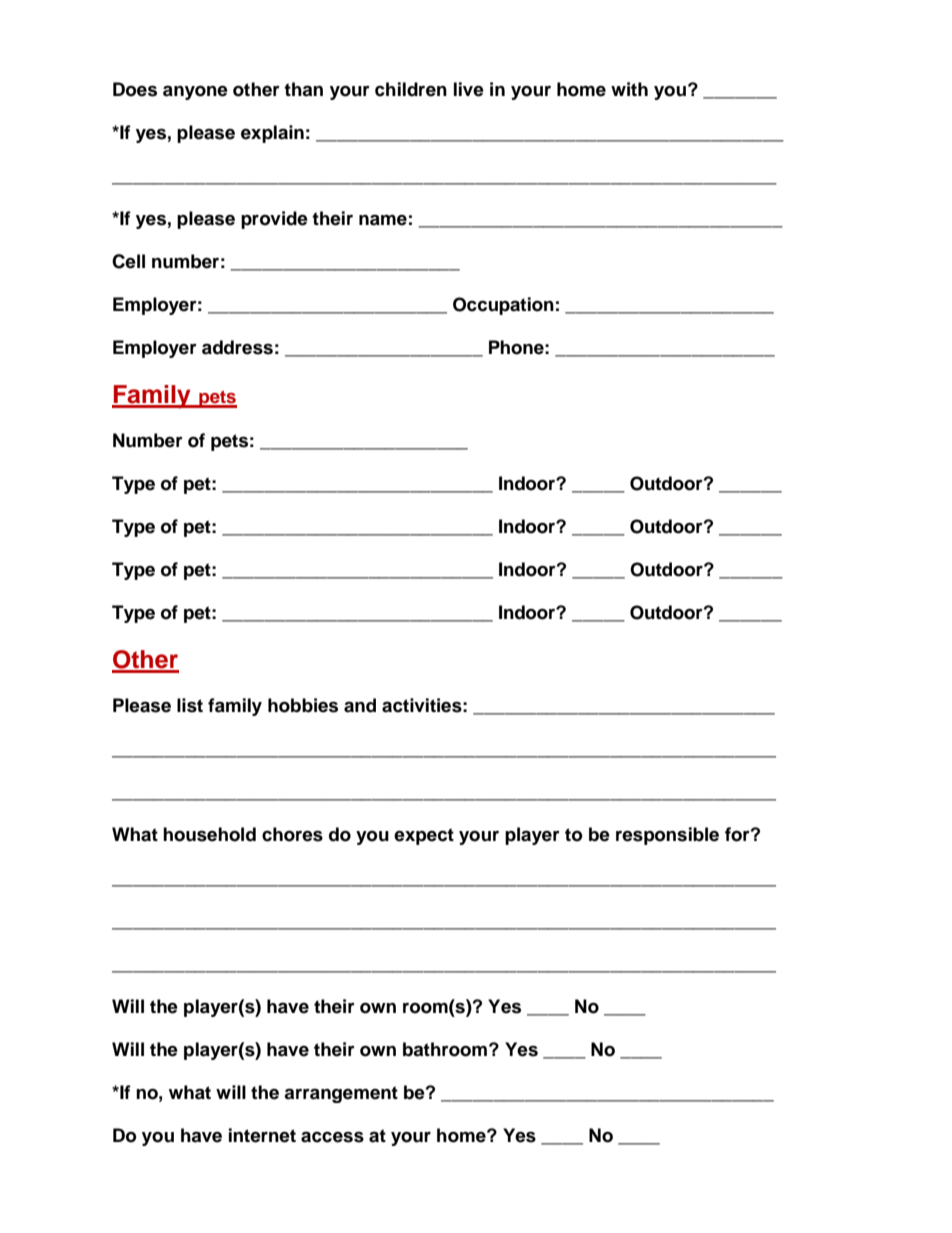 The height and width of the document is (1233, 952). Describe the element at coordinates (262, 1135) in the document. I see `internet` at that location.
